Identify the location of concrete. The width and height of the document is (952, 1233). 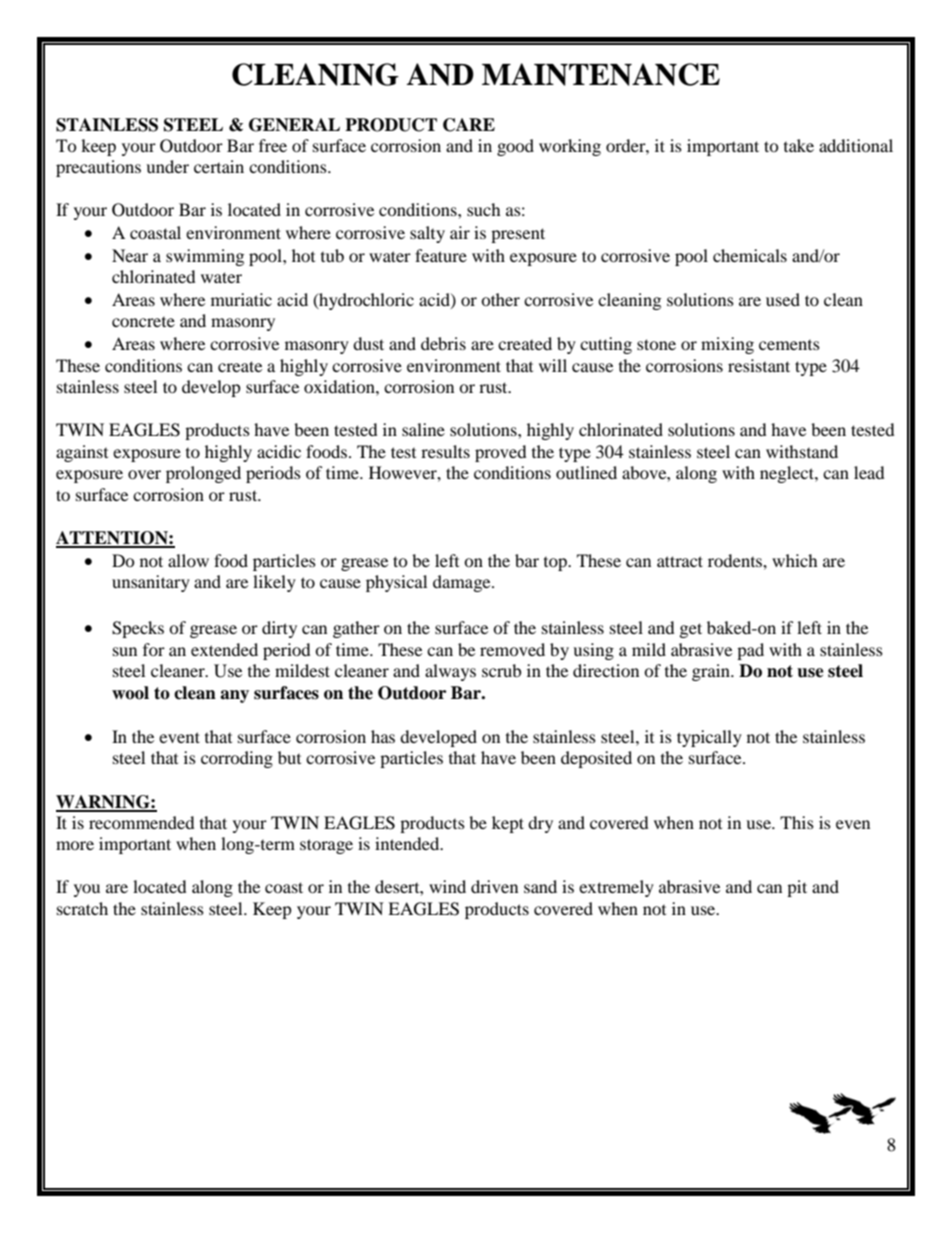
(143, 322).
